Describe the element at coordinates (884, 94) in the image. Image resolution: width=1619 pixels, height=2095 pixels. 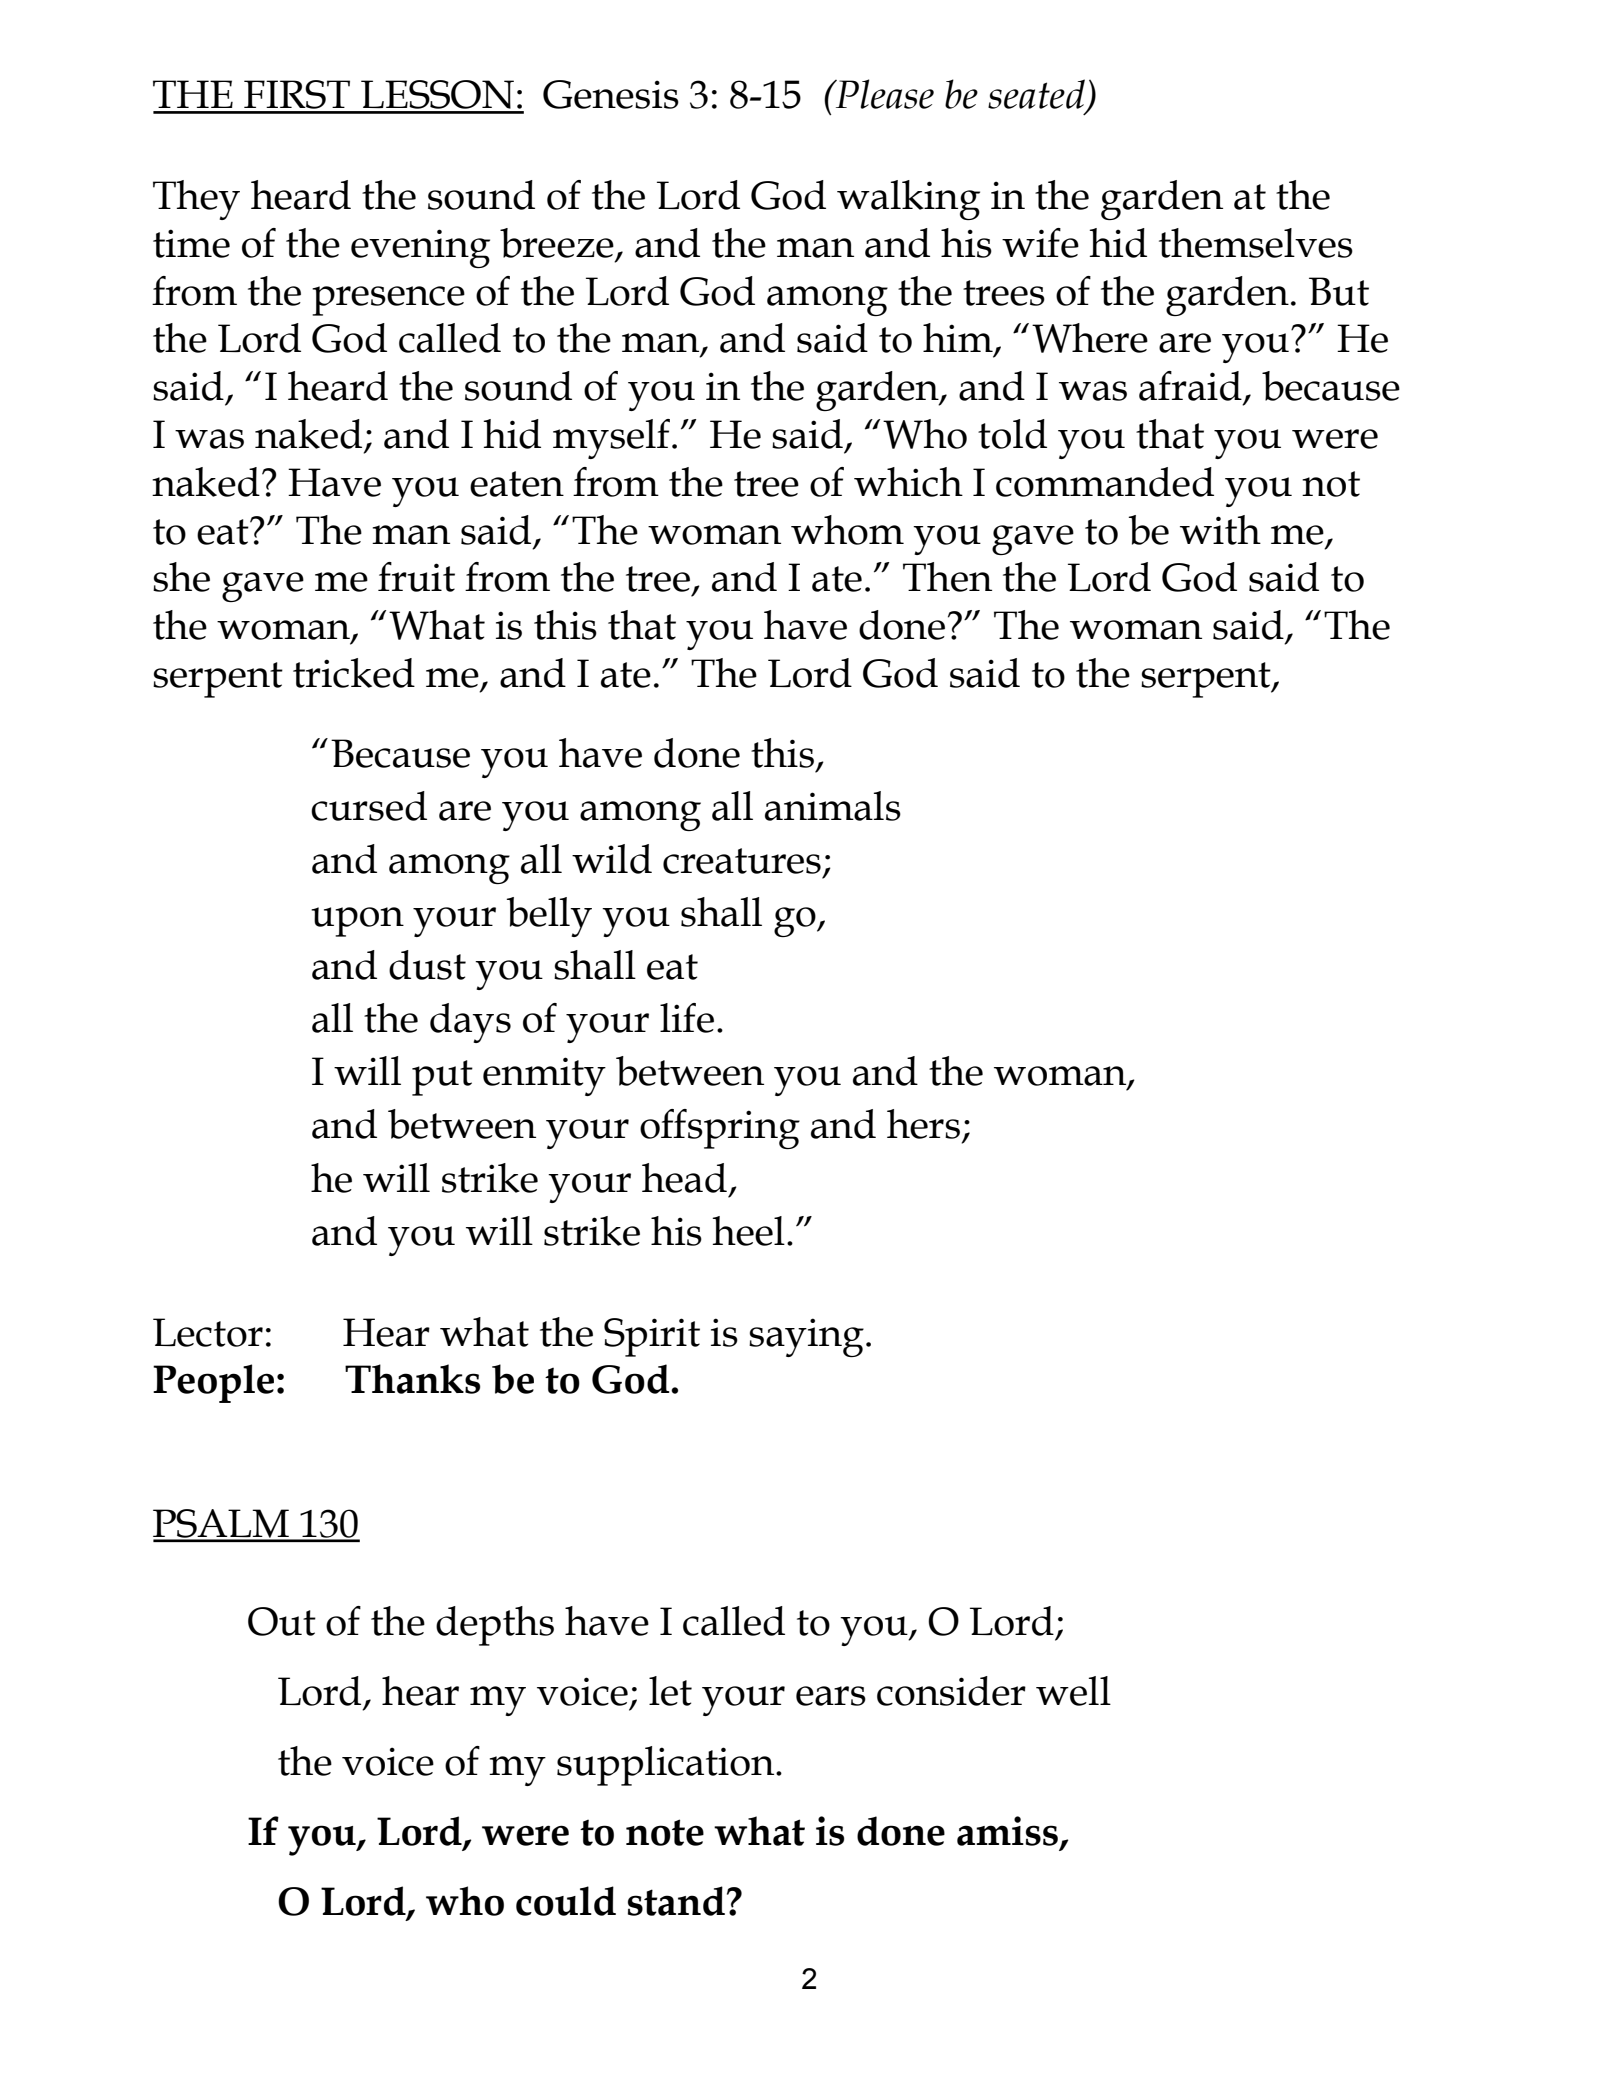
I see `Please` at that location.
